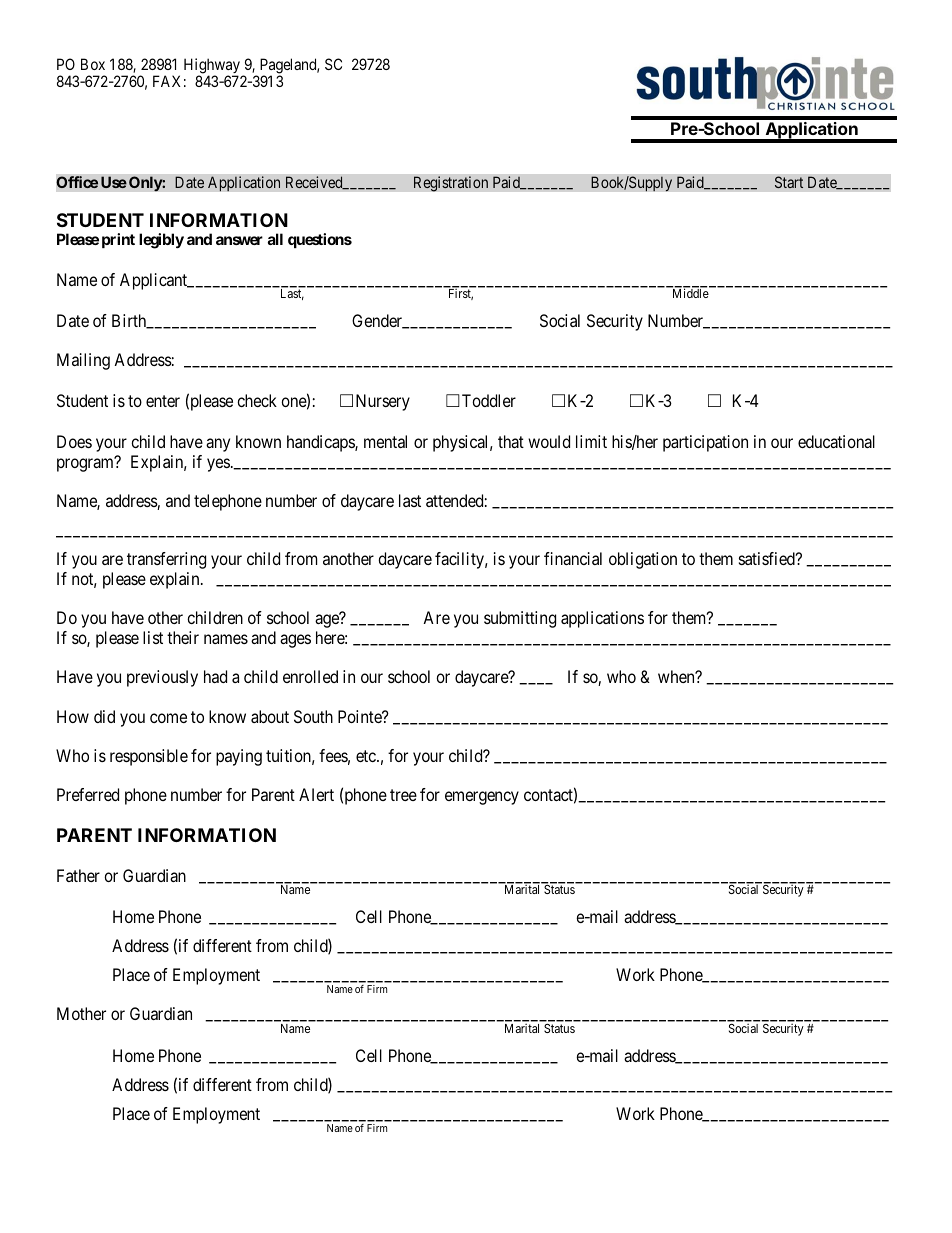 This screenshot has height=1233, width=952. I want to click on previously, so click(162, 678).
